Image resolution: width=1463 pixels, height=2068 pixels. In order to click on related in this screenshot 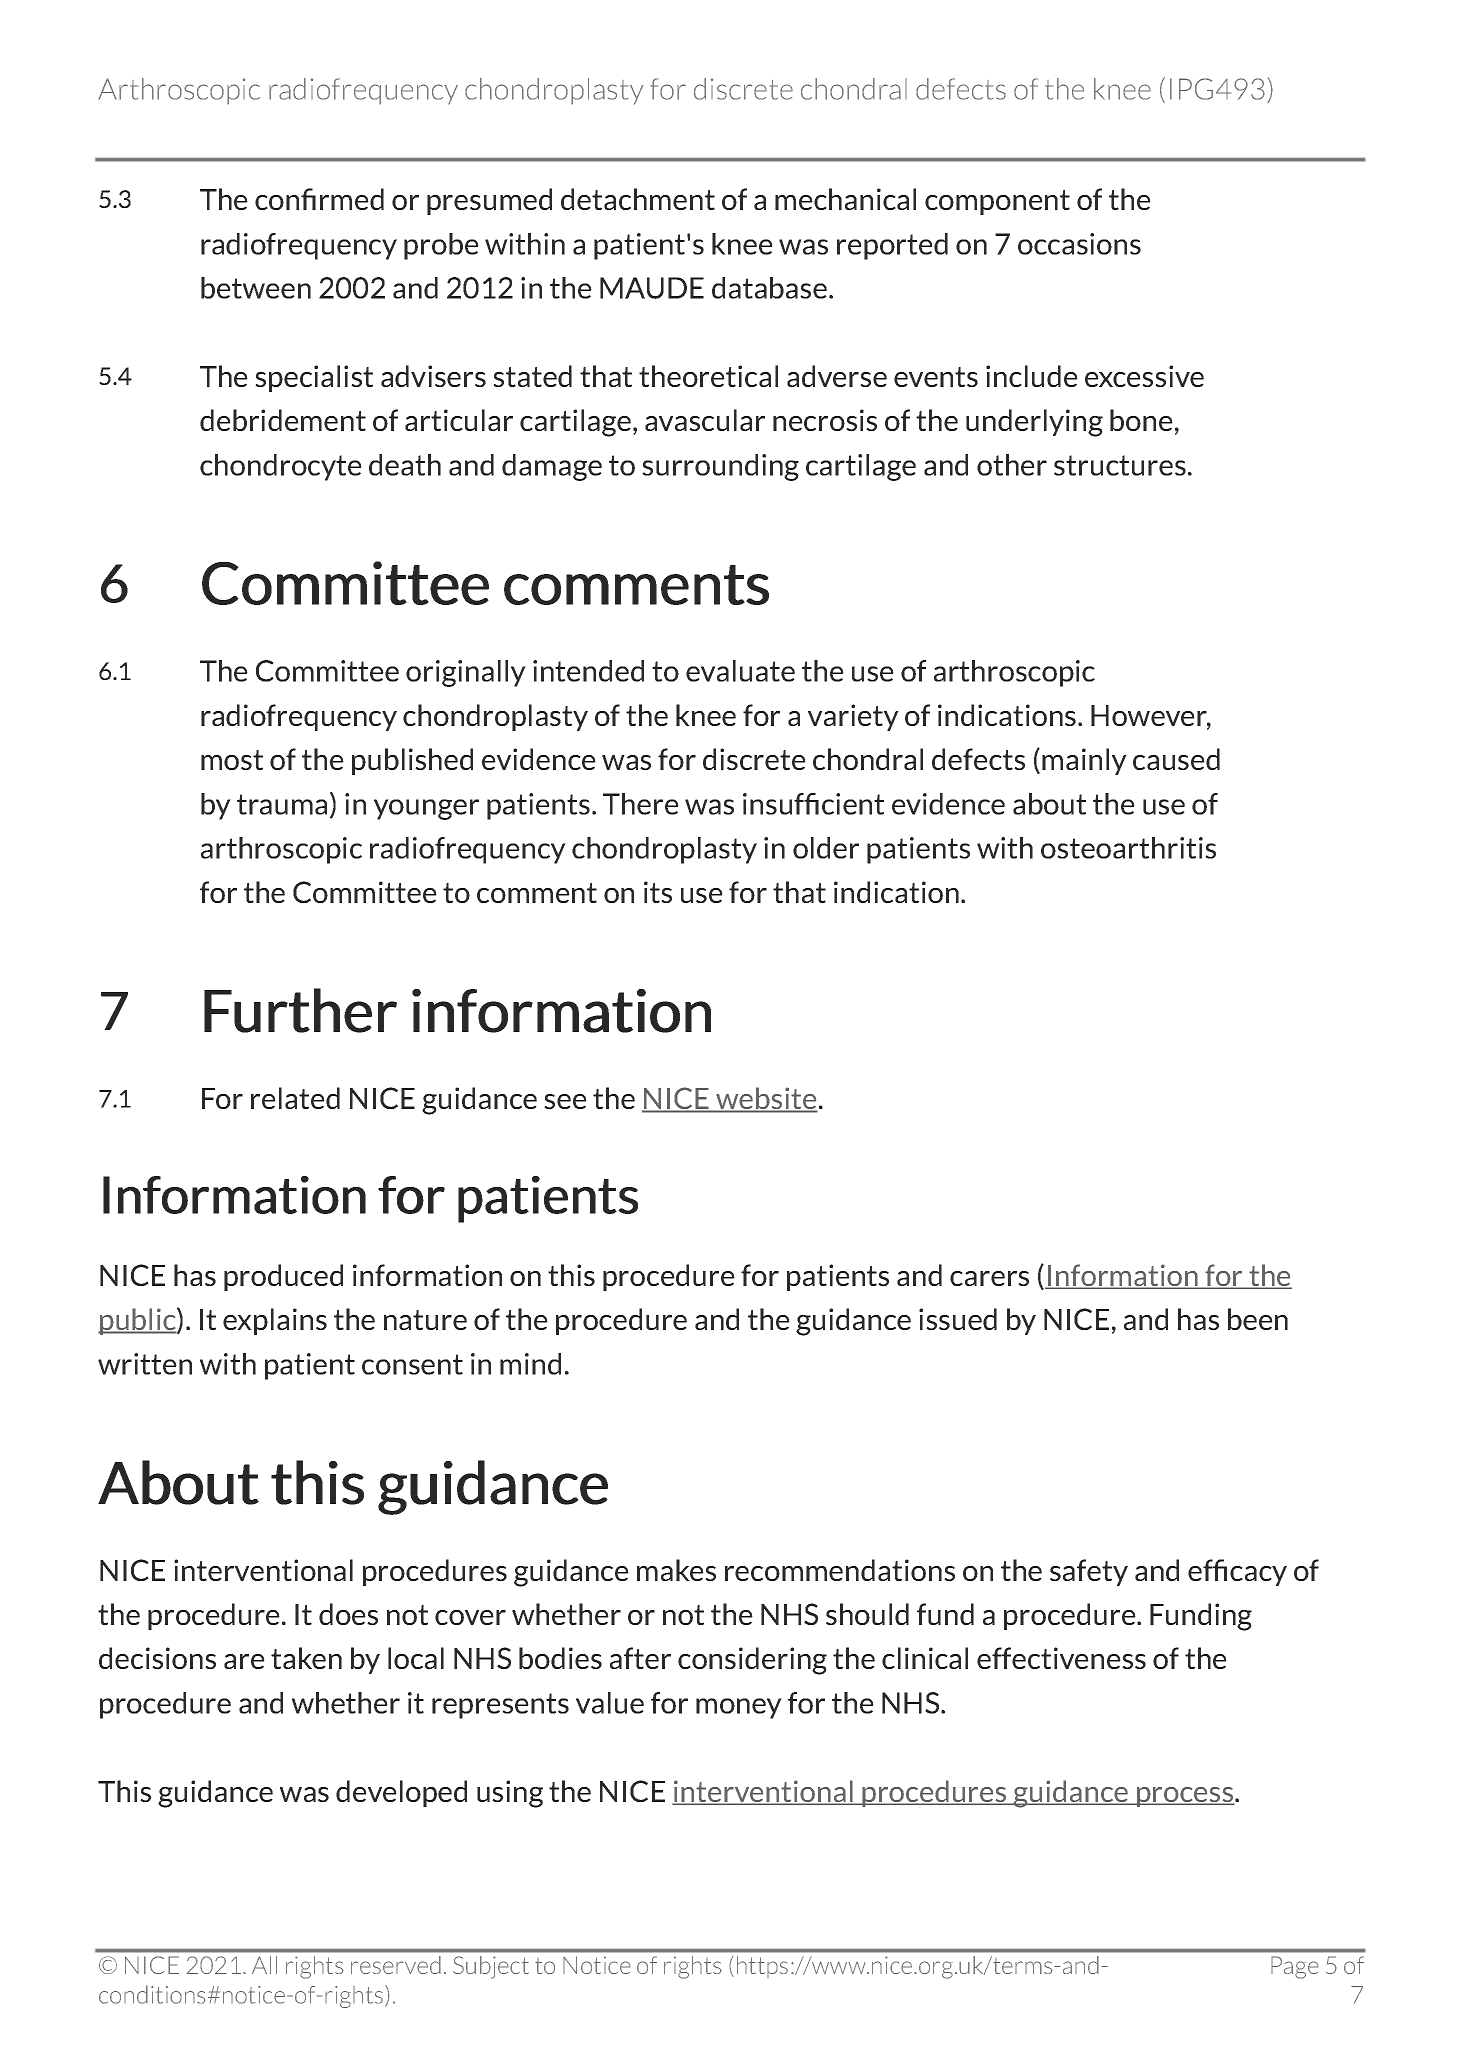, I will do `click(295, 1098)`.
